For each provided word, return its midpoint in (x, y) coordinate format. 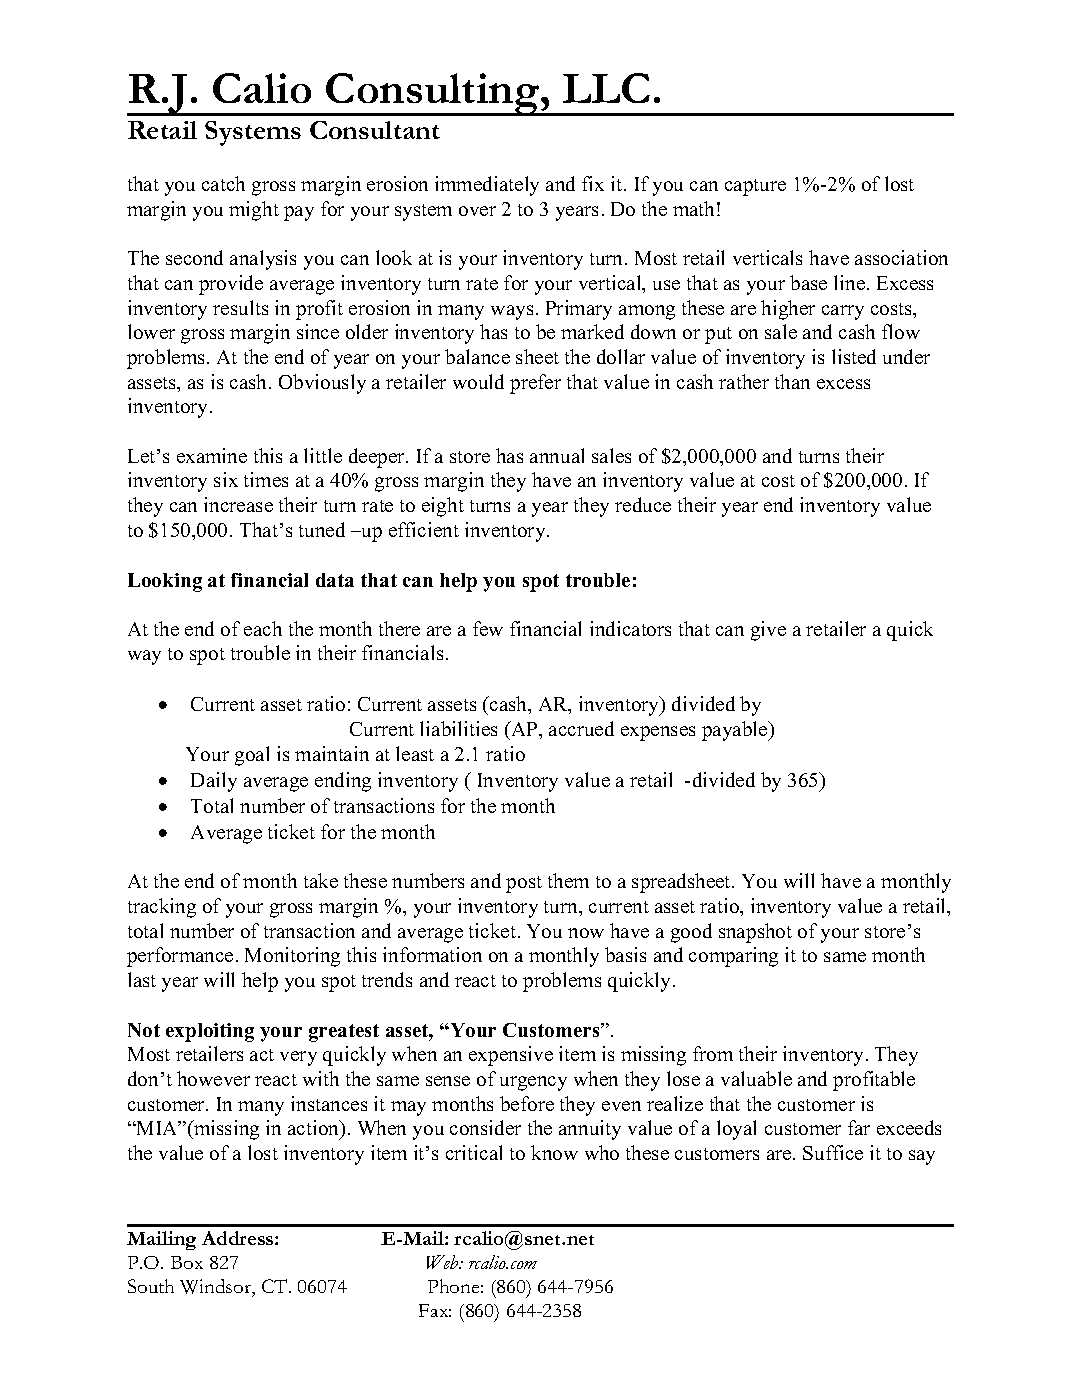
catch (223, 183)
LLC (606, 88)
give (768, 631)
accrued (581, 728)
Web (444, 1262)
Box (187, 1262)
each (263, 628)
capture (755, 187)
